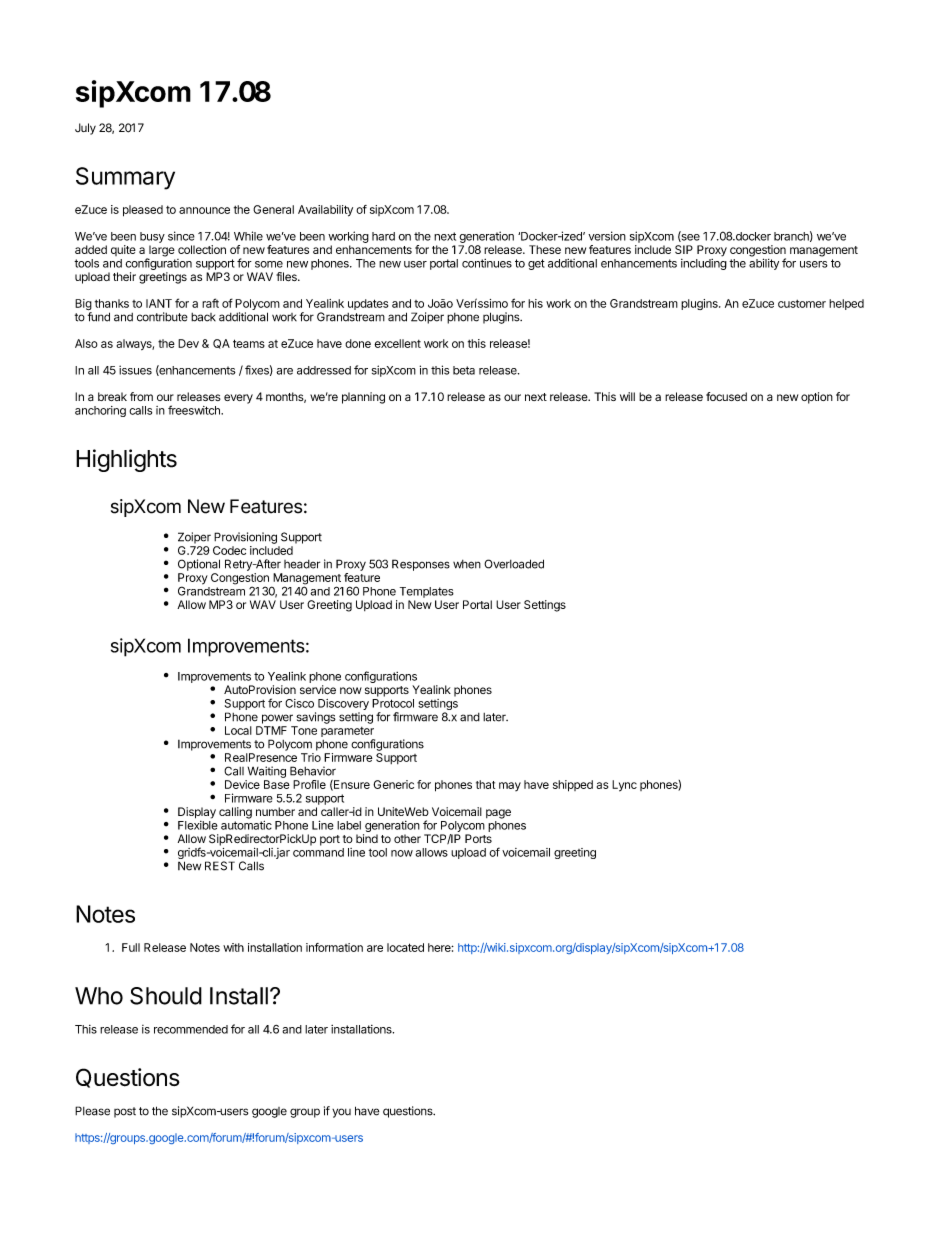 This image has height=1233, width=952. I want to click on Codec, so click(229, 550).
